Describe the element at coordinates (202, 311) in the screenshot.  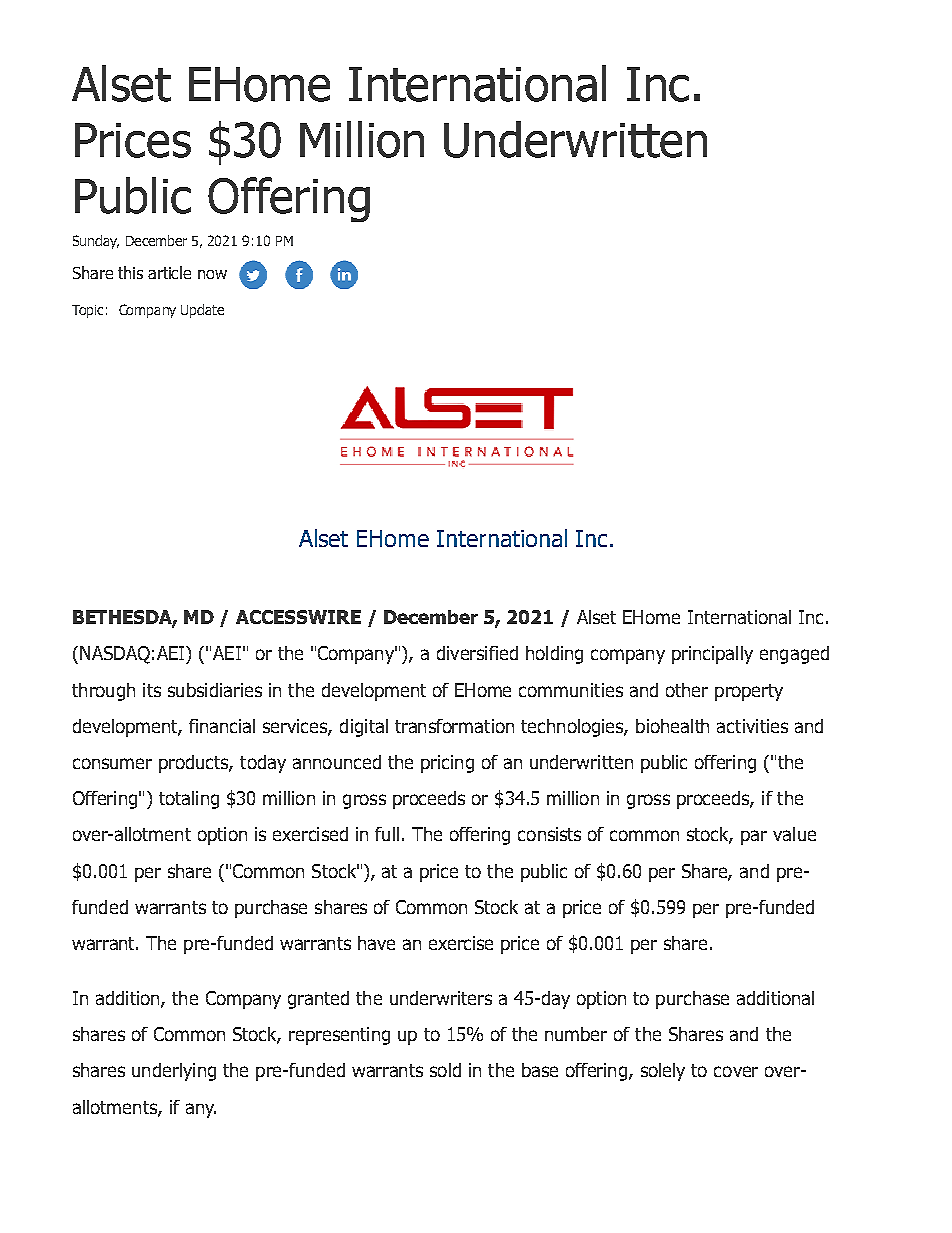
I see `Update` at that location.
